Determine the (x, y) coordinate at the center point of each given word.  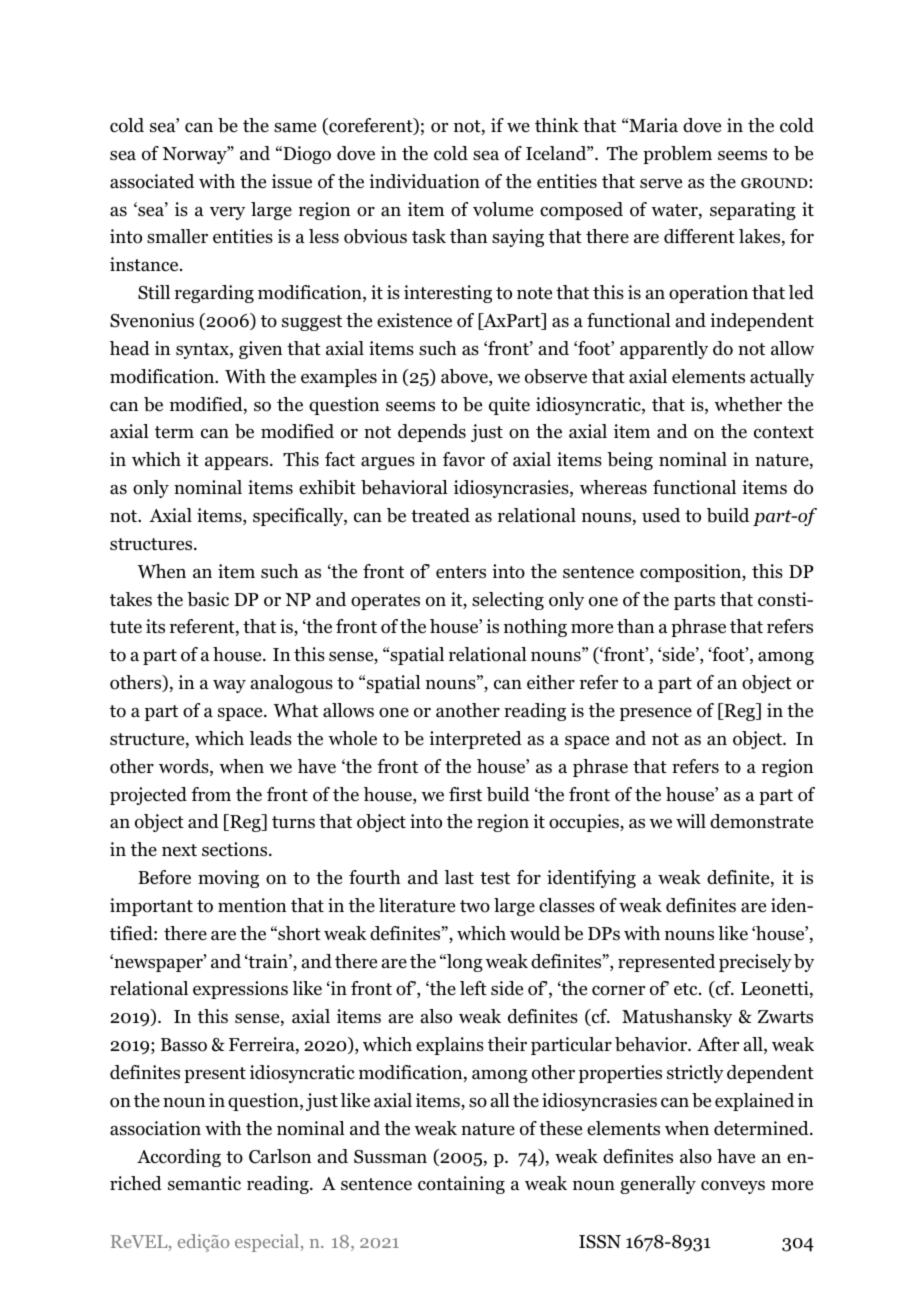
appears (238, 463)
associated (152, 181)
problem (677, 155)
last (459, 877)
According (179, 1158)
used (661, 515)
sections (236, 849)
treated (440, 515)
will (691, 821)
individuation (424, 181)
